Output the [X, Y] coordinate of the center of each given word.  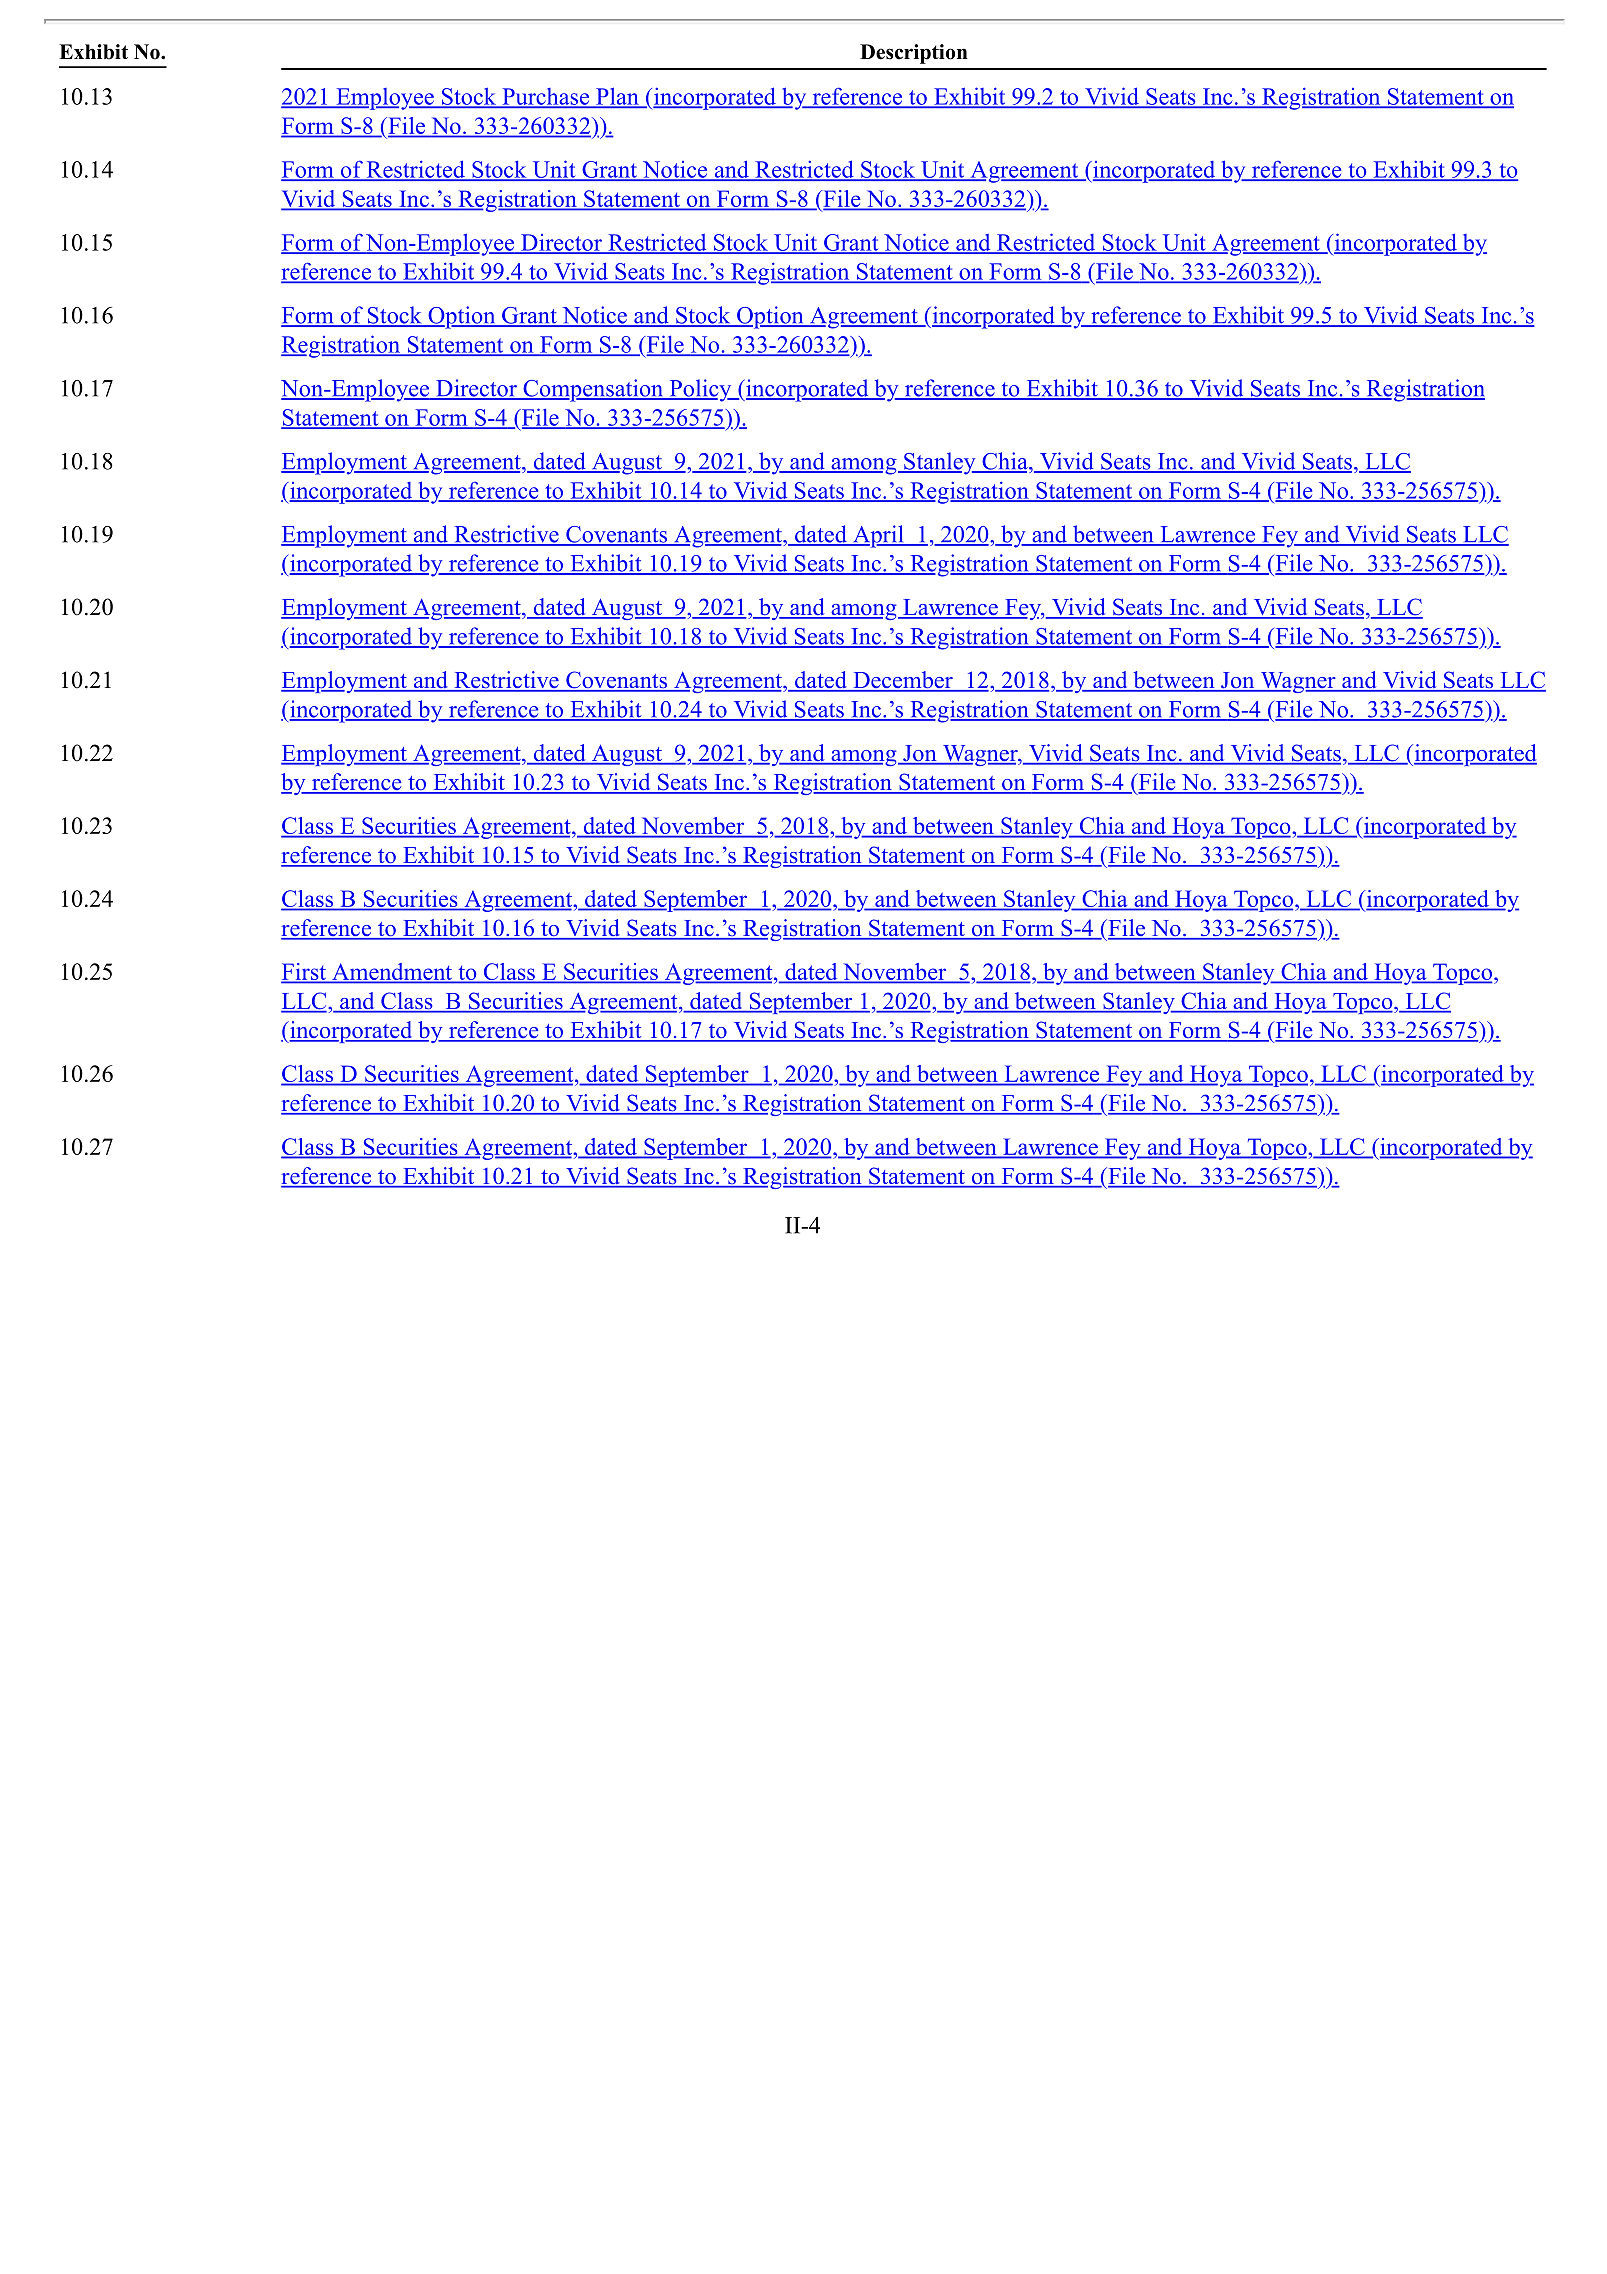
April [878, 536]
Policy [700, 390]
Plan [617, 97]
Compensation [593, 390]
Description [914, 54]
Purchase [546, 97]
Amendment [392, 972]
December [903, 681]
